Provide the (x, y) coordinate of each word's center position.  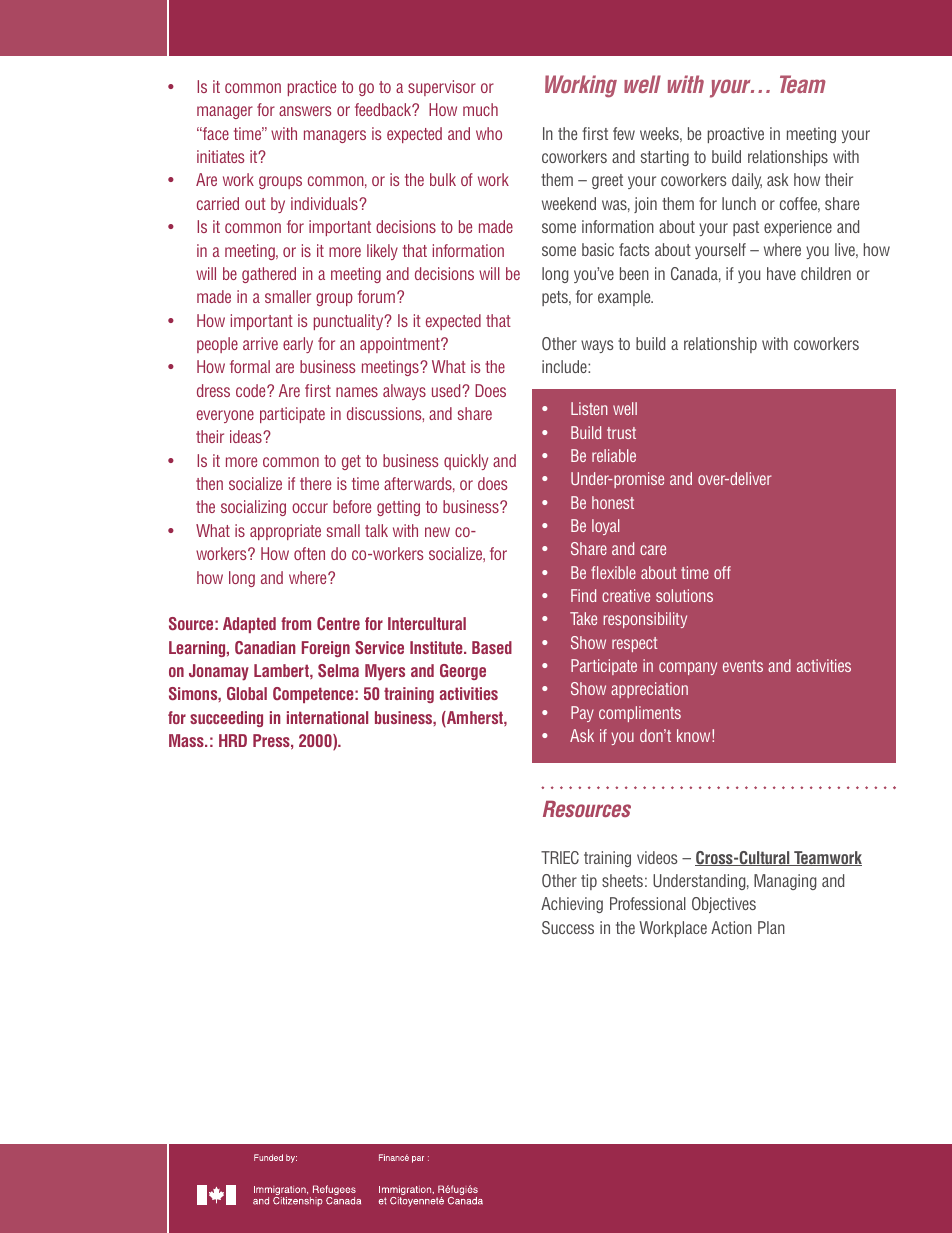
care (653, 550)
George (463, 672)
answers (305, 111)
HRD (233, 740)
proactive (736, 135)
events (743, 666)
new (437, 532)
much (480, 109)
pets (556, 298)
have (781, 273)
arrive (260, 343)
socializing (253, 508)
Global (247, 693)
